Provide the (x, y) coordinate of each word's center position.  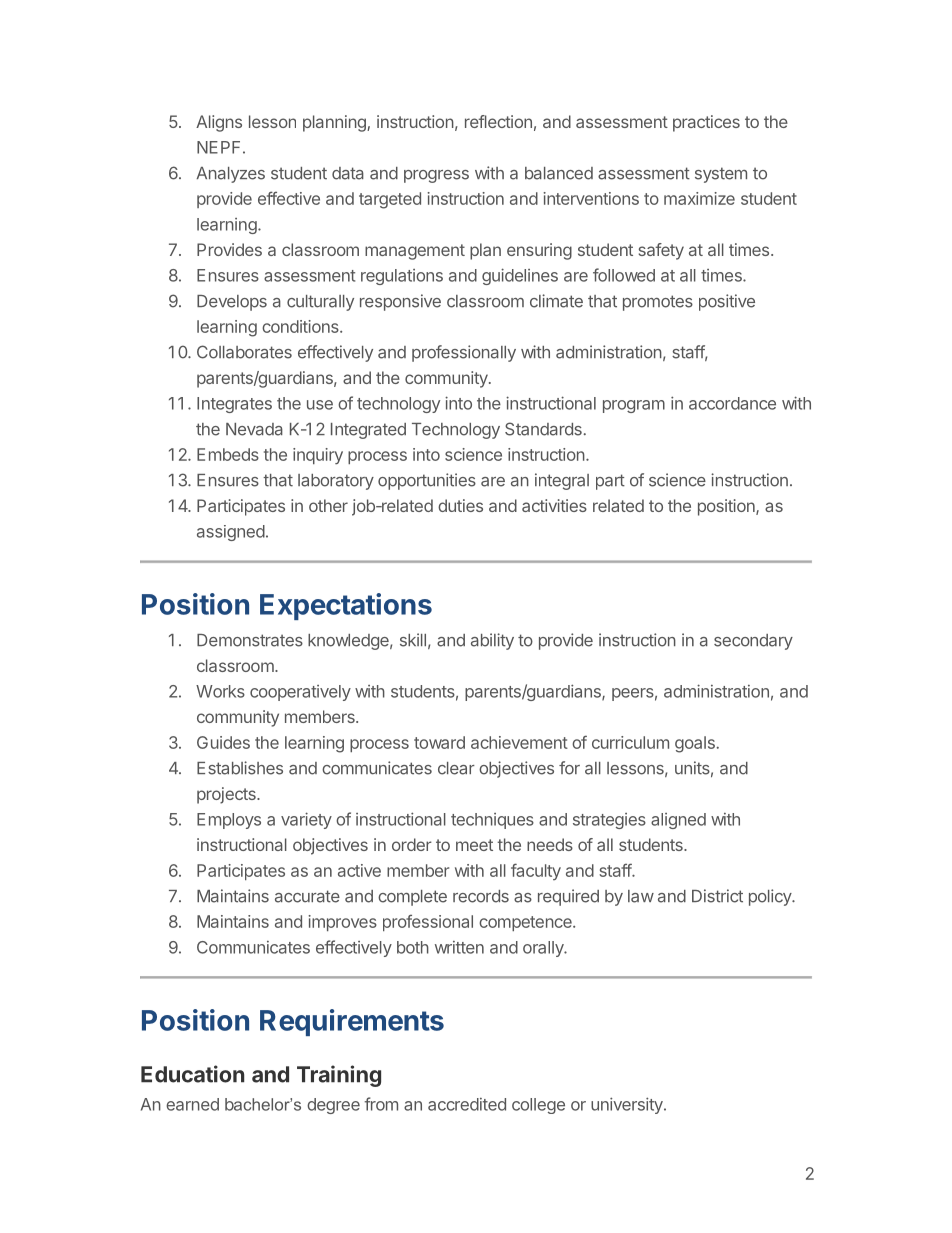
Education (192, 1074)
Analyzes (230, 175)
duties (460, 505)
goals (695, 744)
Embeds (228, 454)
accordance (732, 403)
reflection (498, 121)
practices (706, 123)
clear (456, 768)
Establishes (240, 768)
